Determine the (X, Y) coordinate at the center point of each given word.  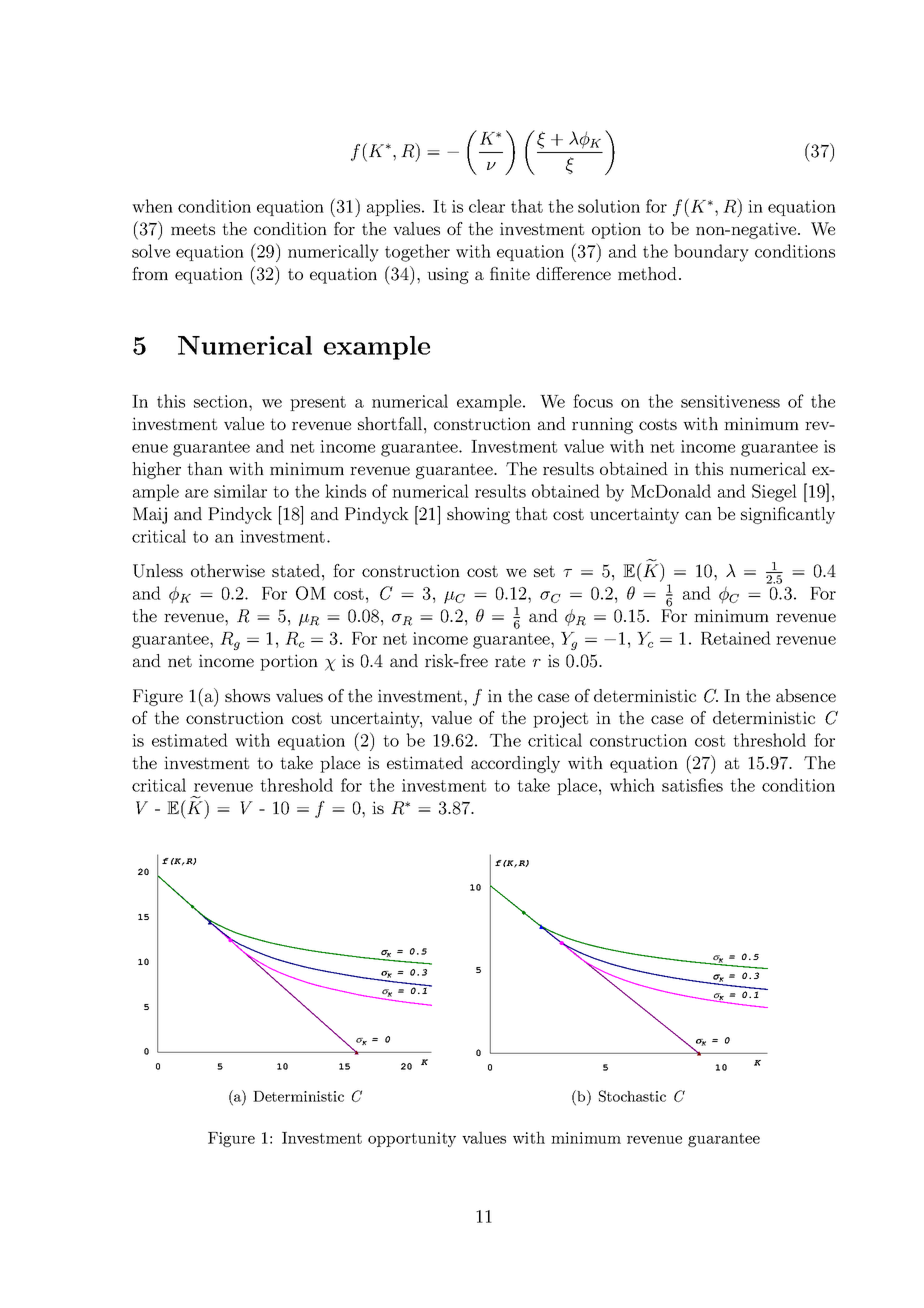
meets (193, 229)
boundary (711, 253)
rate (510, 661)
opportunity (412, 1139)
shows (247, 695)
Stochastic (632, 1096)
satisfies (692, 785)
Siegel (774, 493)
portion (289, 662)
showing (478, 515)
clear (487, 206)
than (205, 468)
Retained (736, 638)
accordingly (515, 764)
